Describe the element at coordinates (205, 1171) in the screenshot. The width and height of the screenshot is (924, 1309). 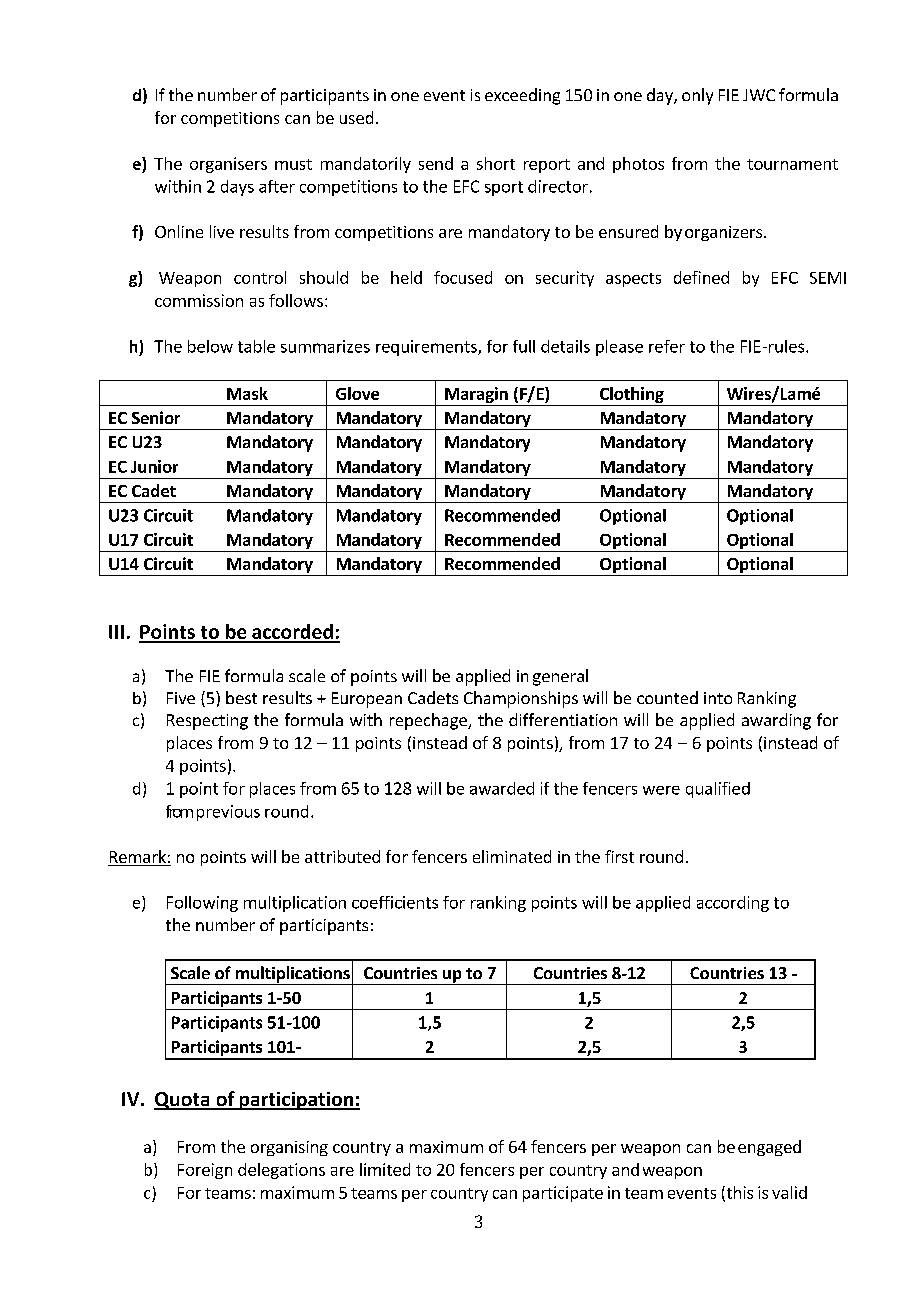
I see `Foreign` at that location.
